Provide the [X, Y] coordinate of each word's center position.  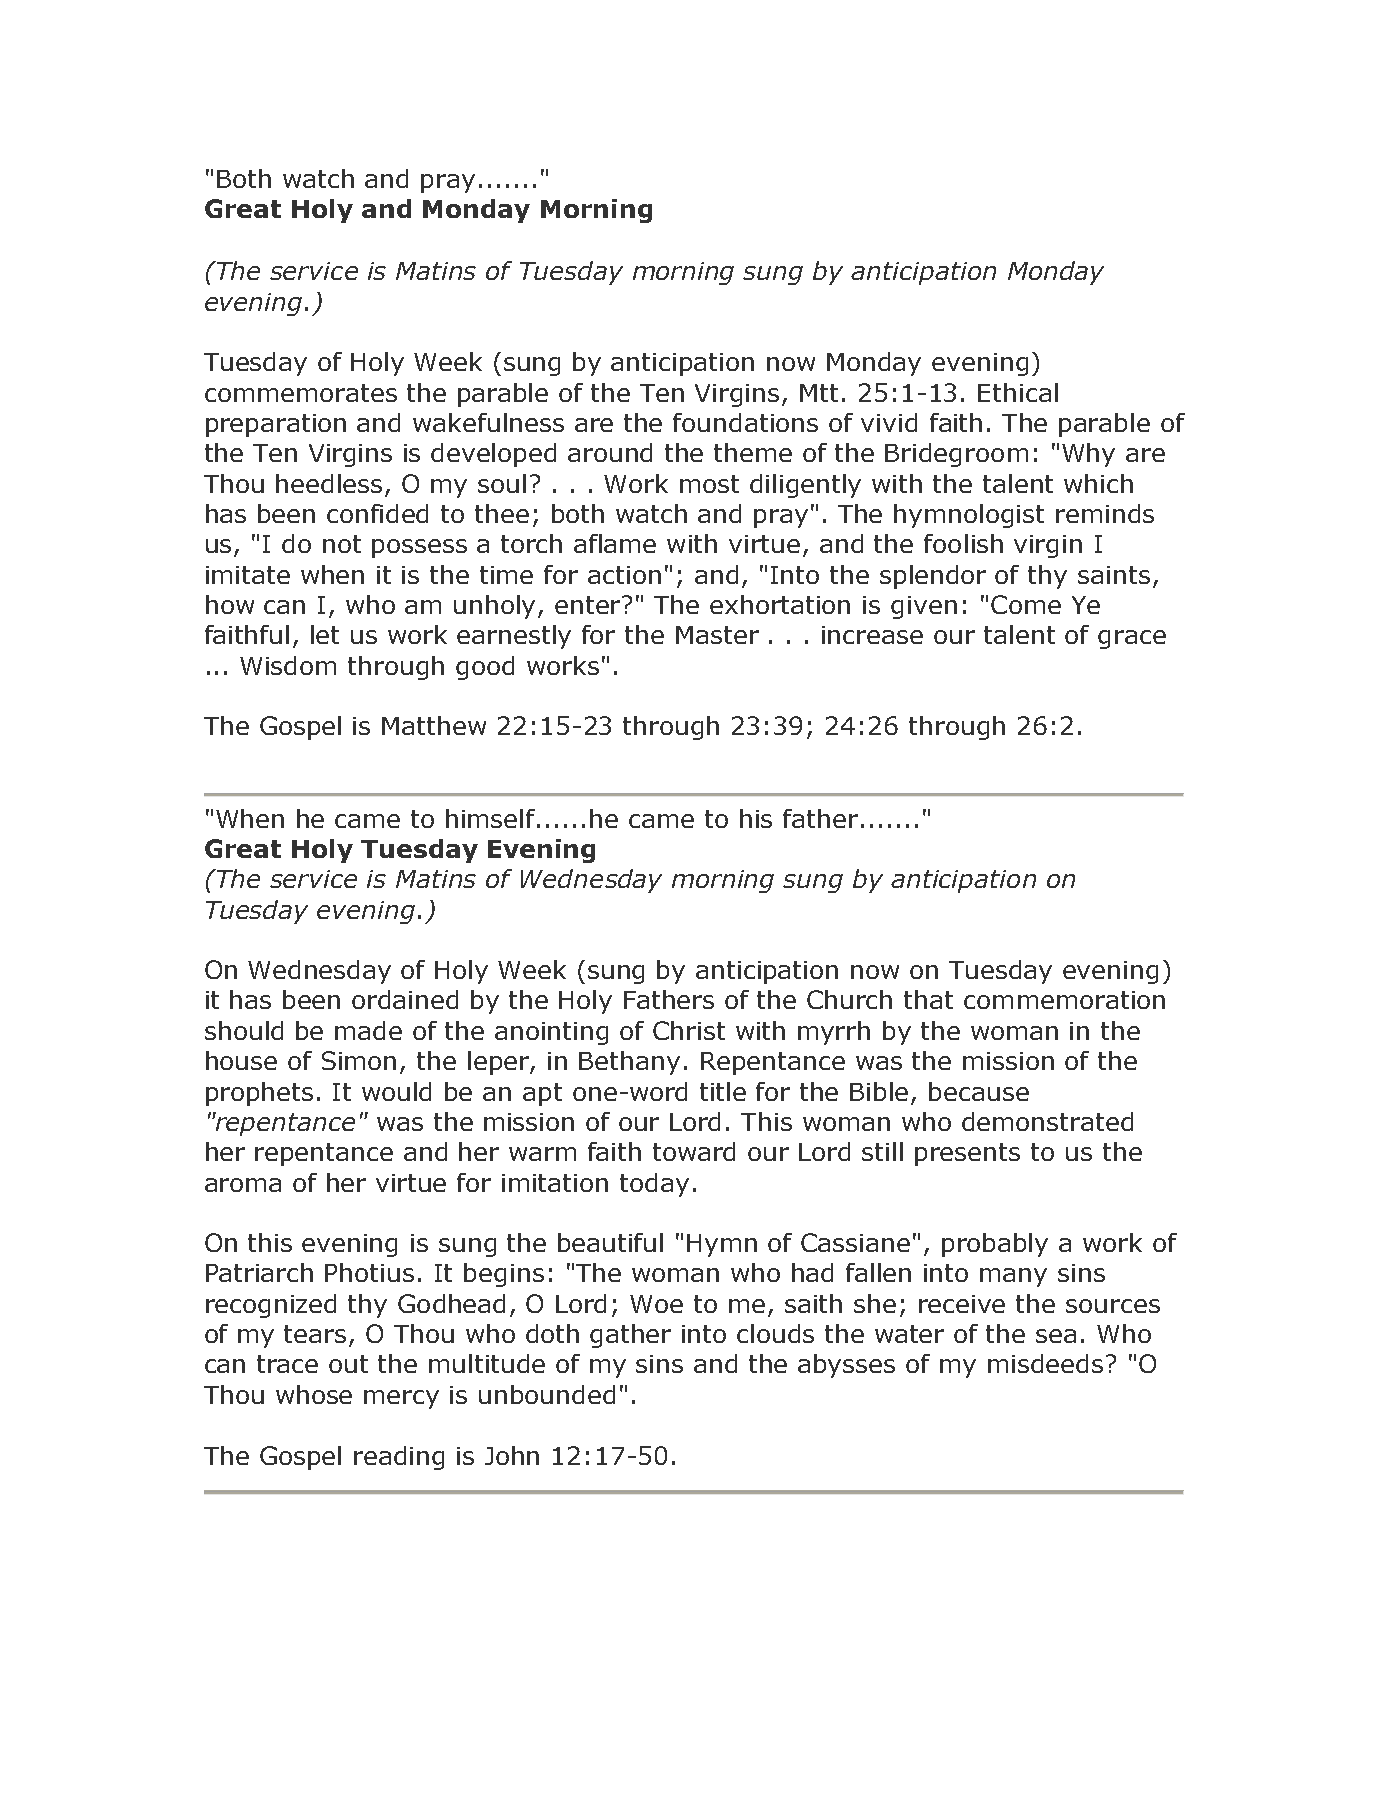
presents [967, 1154]
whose [314, 1394]
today [654, 1185]
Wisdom [288, 665]
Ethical [1018, 392]
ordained [405, 999]
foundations [745, 422]
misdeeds [1045, 1363]
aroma [243, 1185]
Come [1026, 604]
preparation [276, 425]
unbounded [547, 1394]
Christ [689, 1030]
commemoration [1064, 1000]
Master [717, 635]
